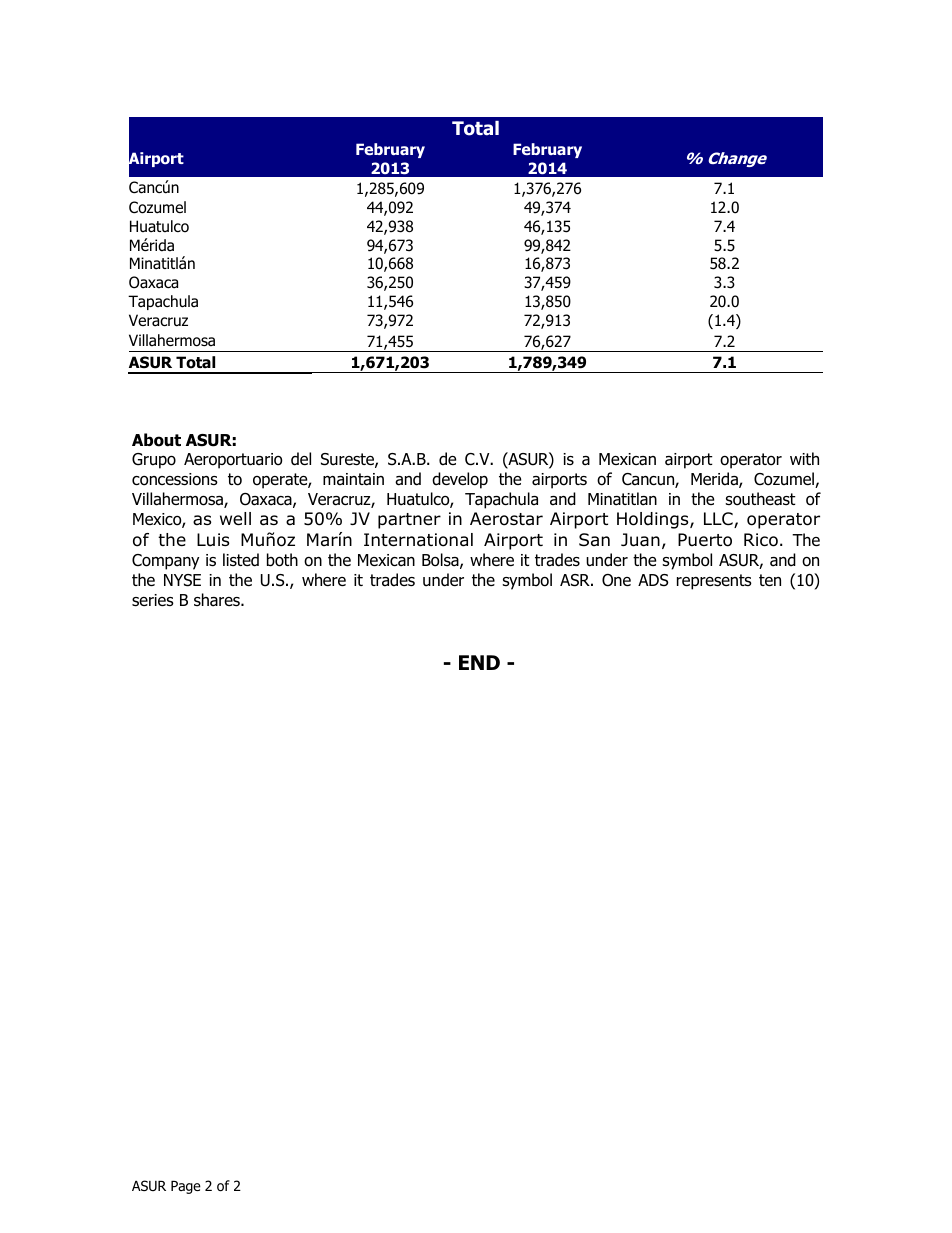 This screenshot has width=952, height=1233. I want to click on concessions, so click(175, 479).
